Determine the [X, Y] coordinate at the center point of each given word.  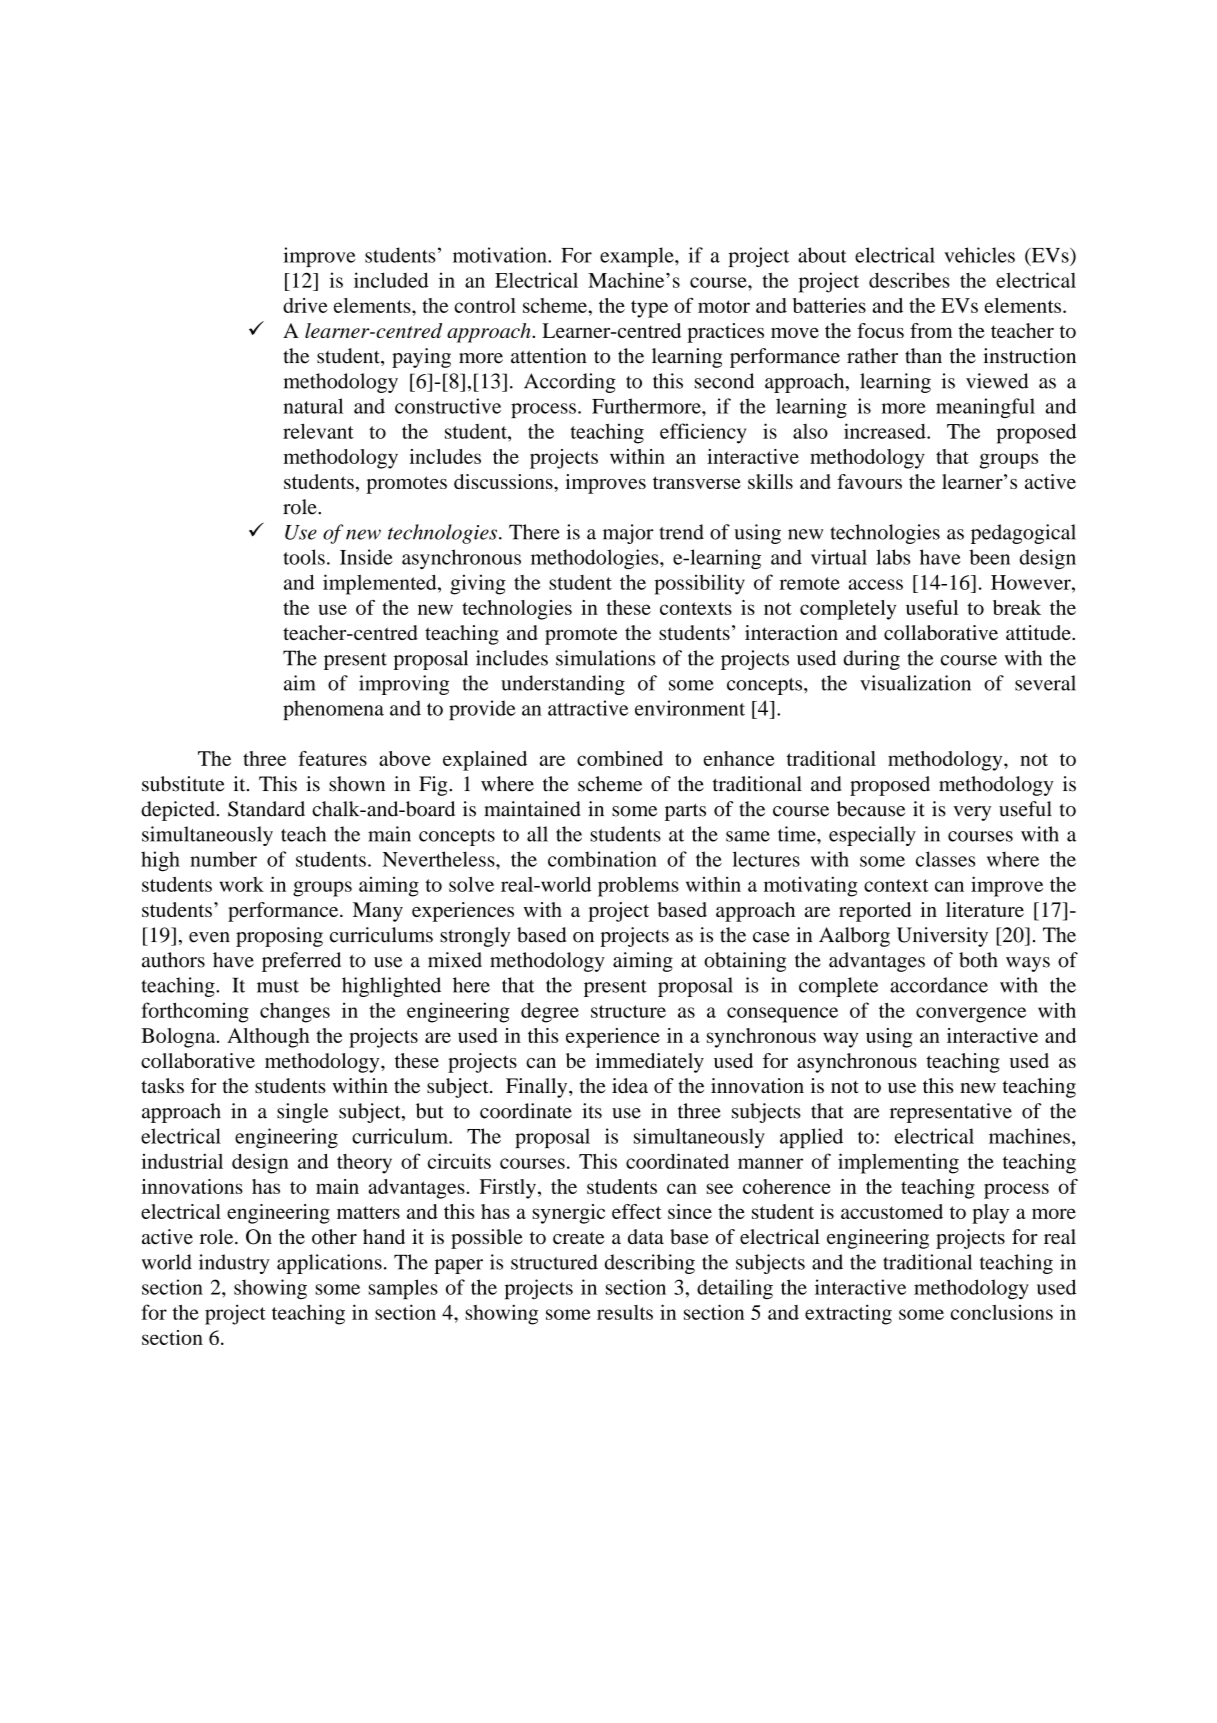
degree [550, 1013]
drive [305, 305]
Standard [266, 809]
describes [909, 280]
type [649, 309]
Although [268, 1038]
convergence [971, 1015]
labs [893, 557]
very [972, 813]
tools [304, 557]
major [628, 534]
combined [620, 758]
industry [234, 1264]
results [625, 1312]
